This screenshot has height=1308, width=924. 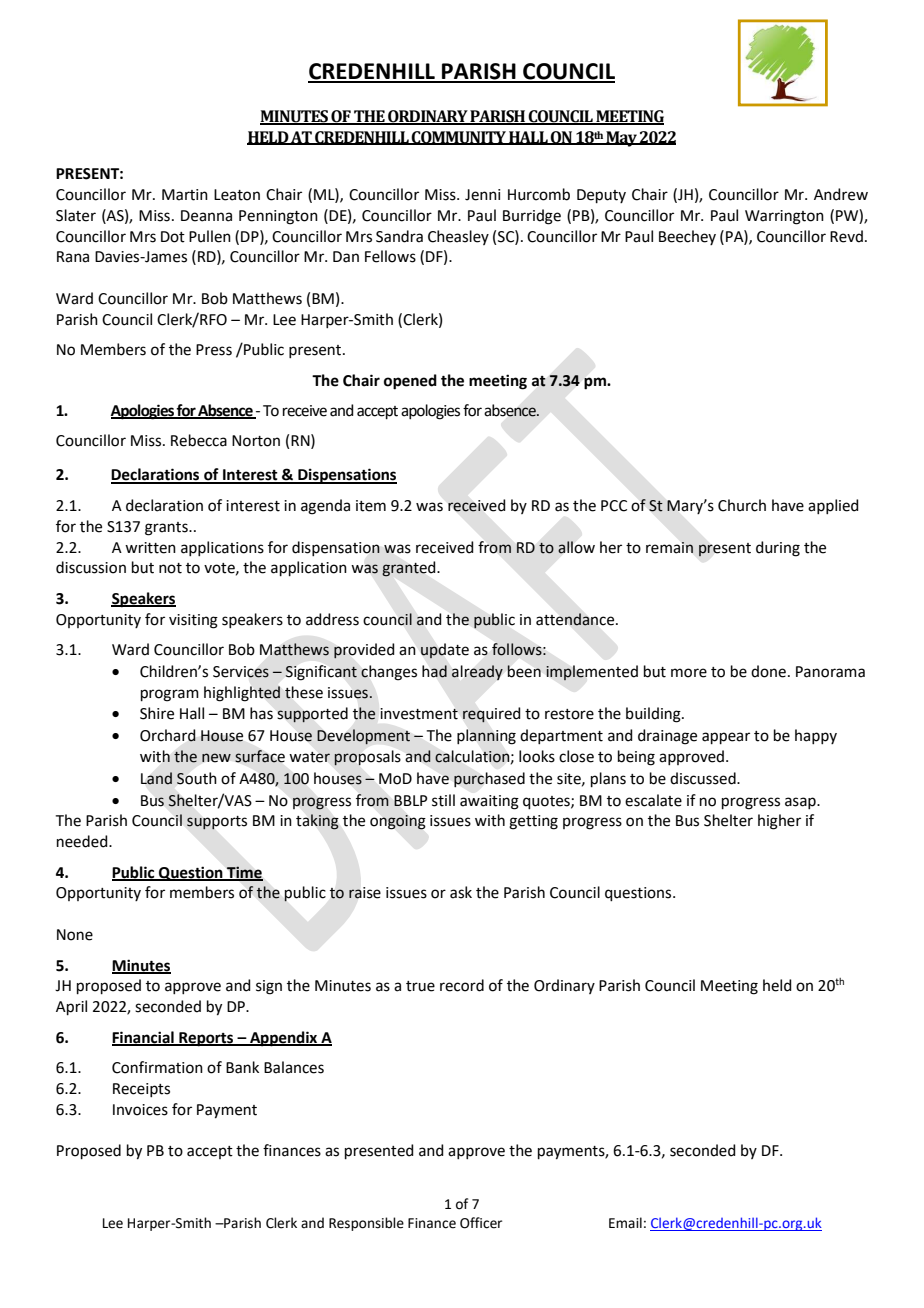 I want to click on Martin, so click(x=185, y=195).
